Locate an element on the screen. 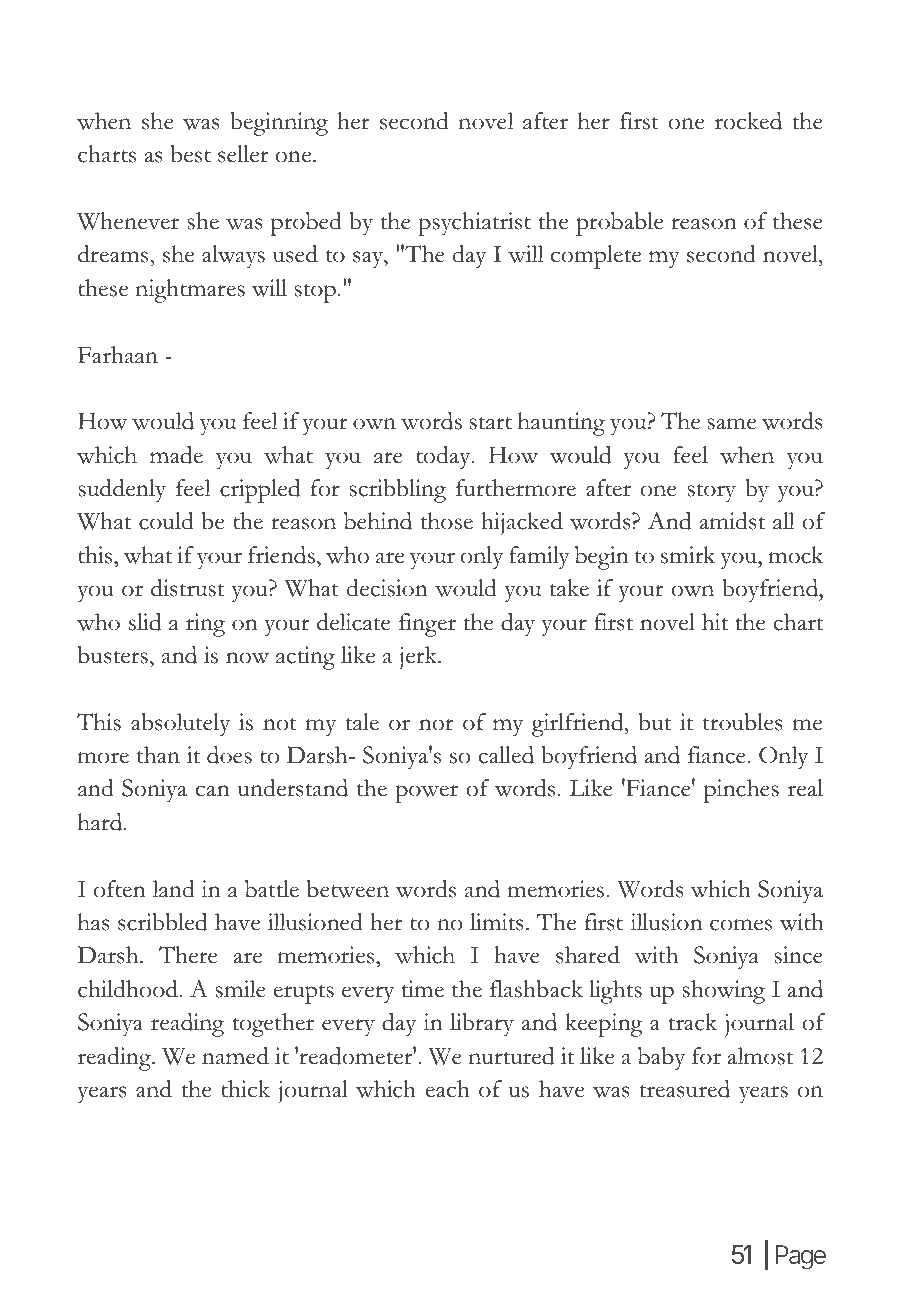 The height and width of the screenshot is (1316, 901). made is located at coordinates (176, 455).
